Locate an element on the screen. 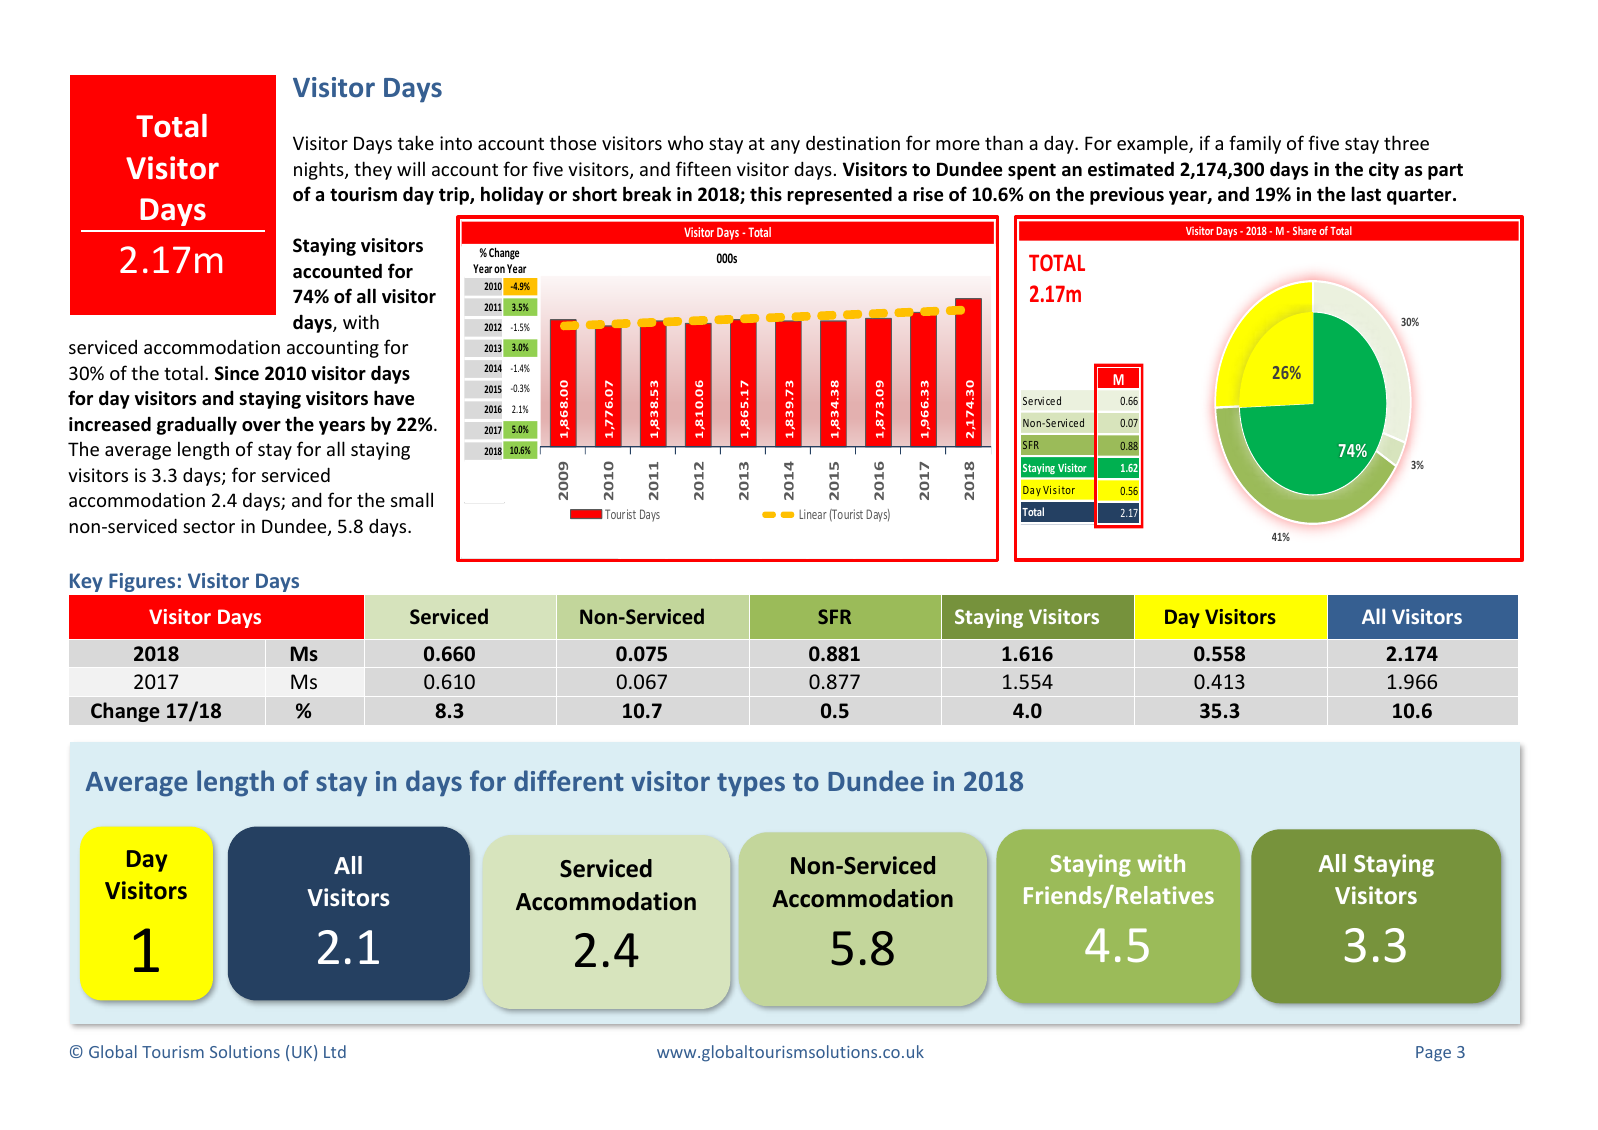 This screenshot has height=1130, width=1598. Since is located at coordinates (237, 373).
